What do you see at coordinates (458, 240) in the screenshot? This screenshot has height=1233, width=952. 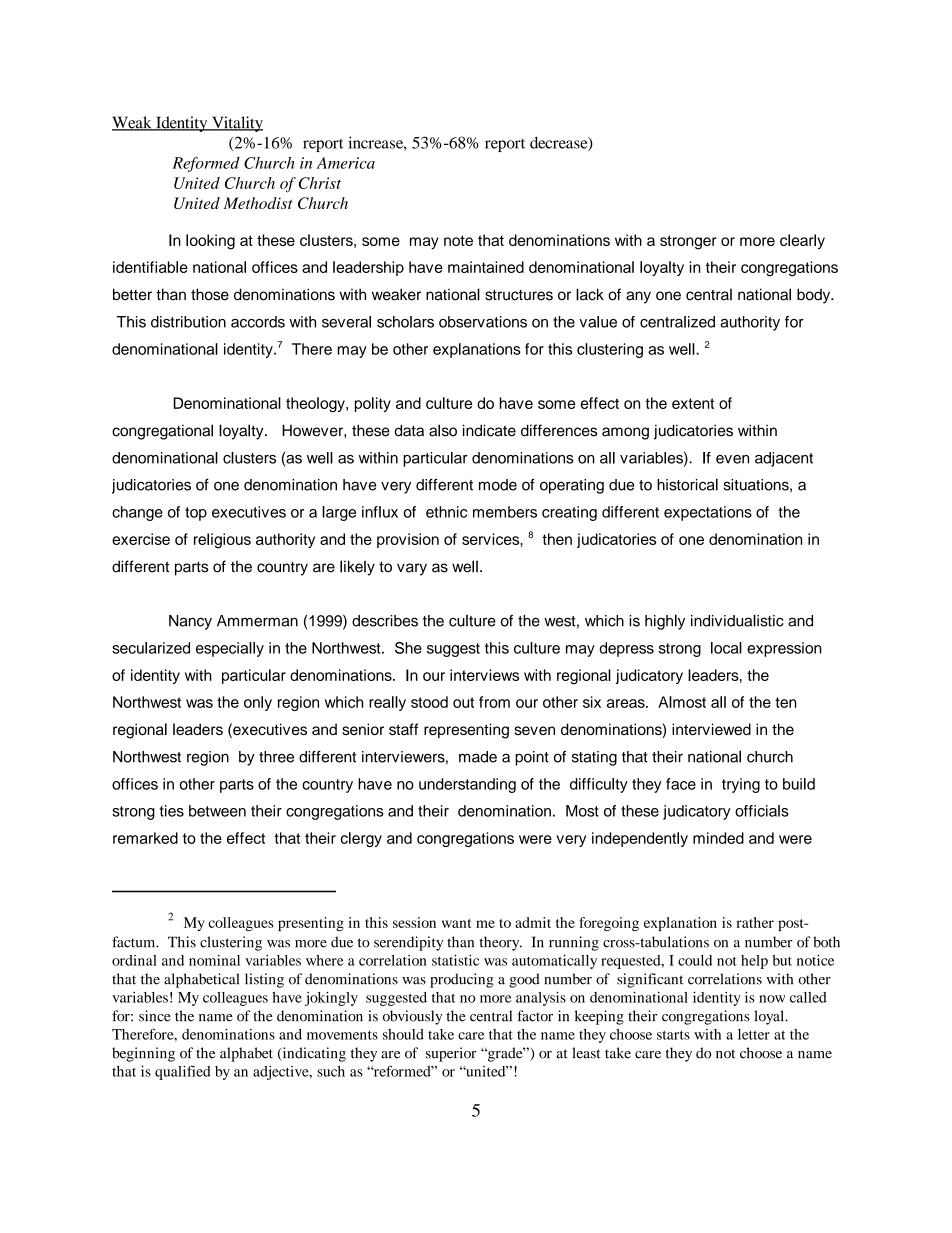 I see `note` at bounding box center [458, 240].
